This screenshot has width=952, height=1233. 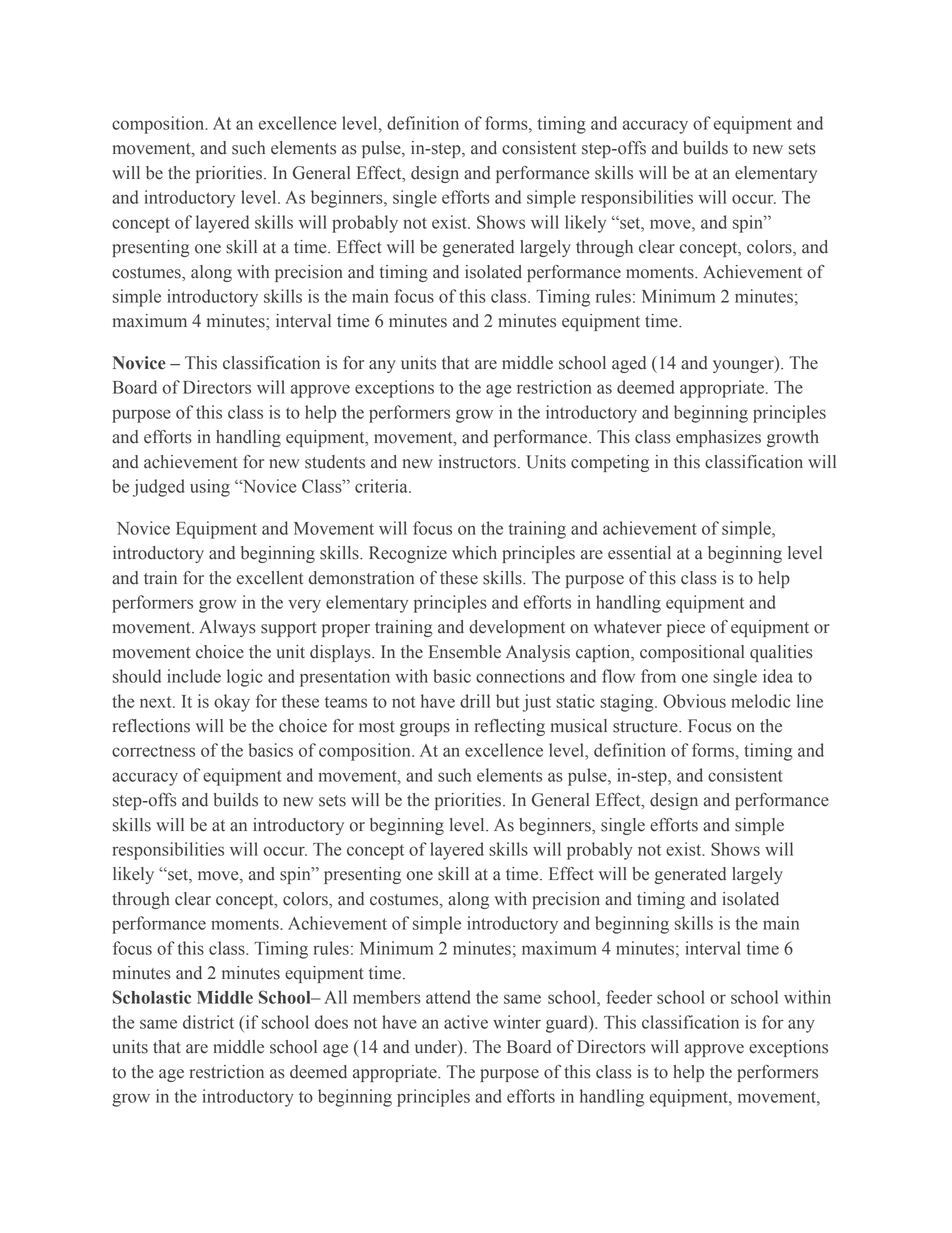 I want to click on melodic, so click(x=760, y=701).
